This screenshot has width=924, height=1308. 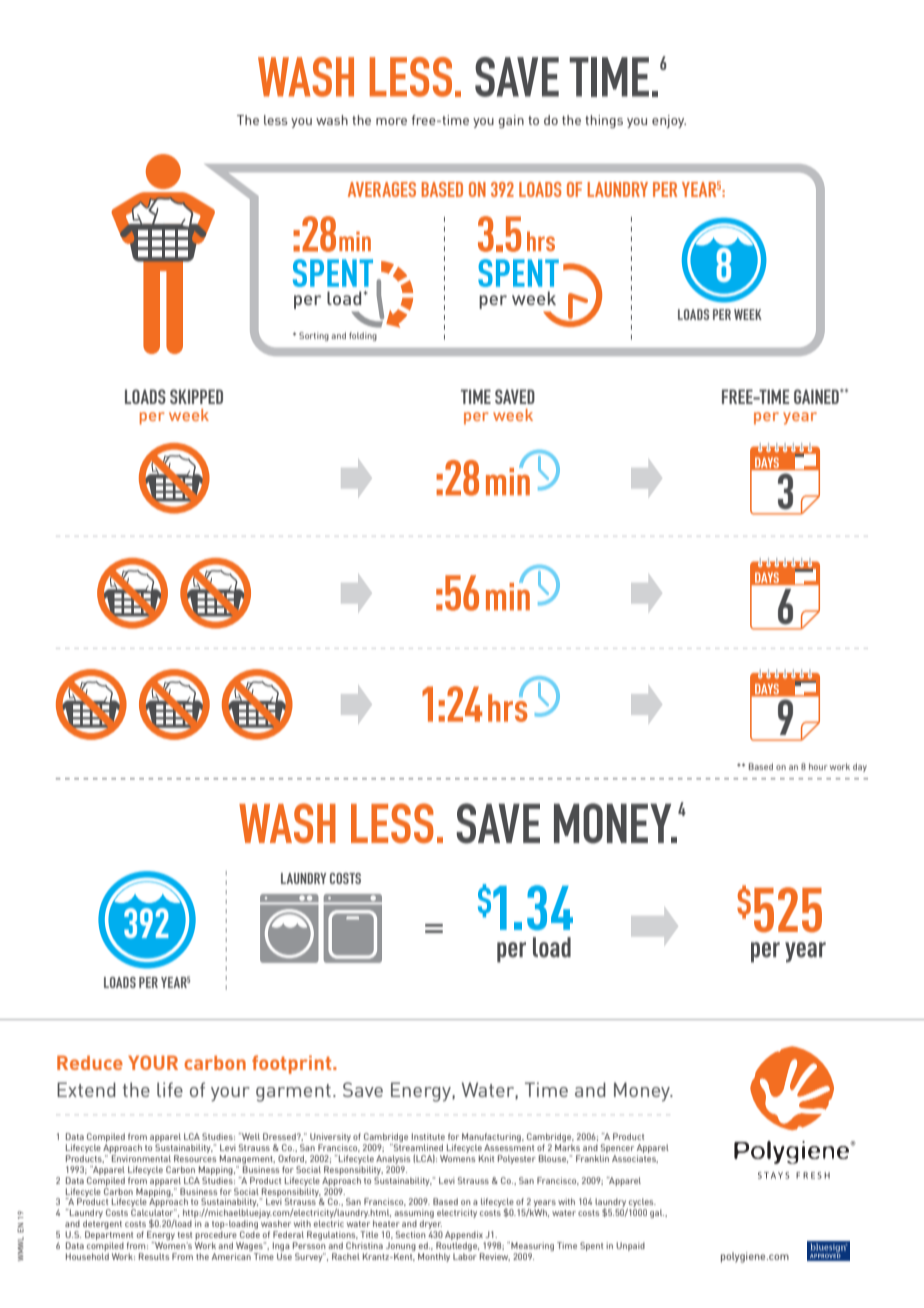 What do you see at coordinates (604, 121) in the screenshot?
I see `things` at bounding box center [604, 121].
